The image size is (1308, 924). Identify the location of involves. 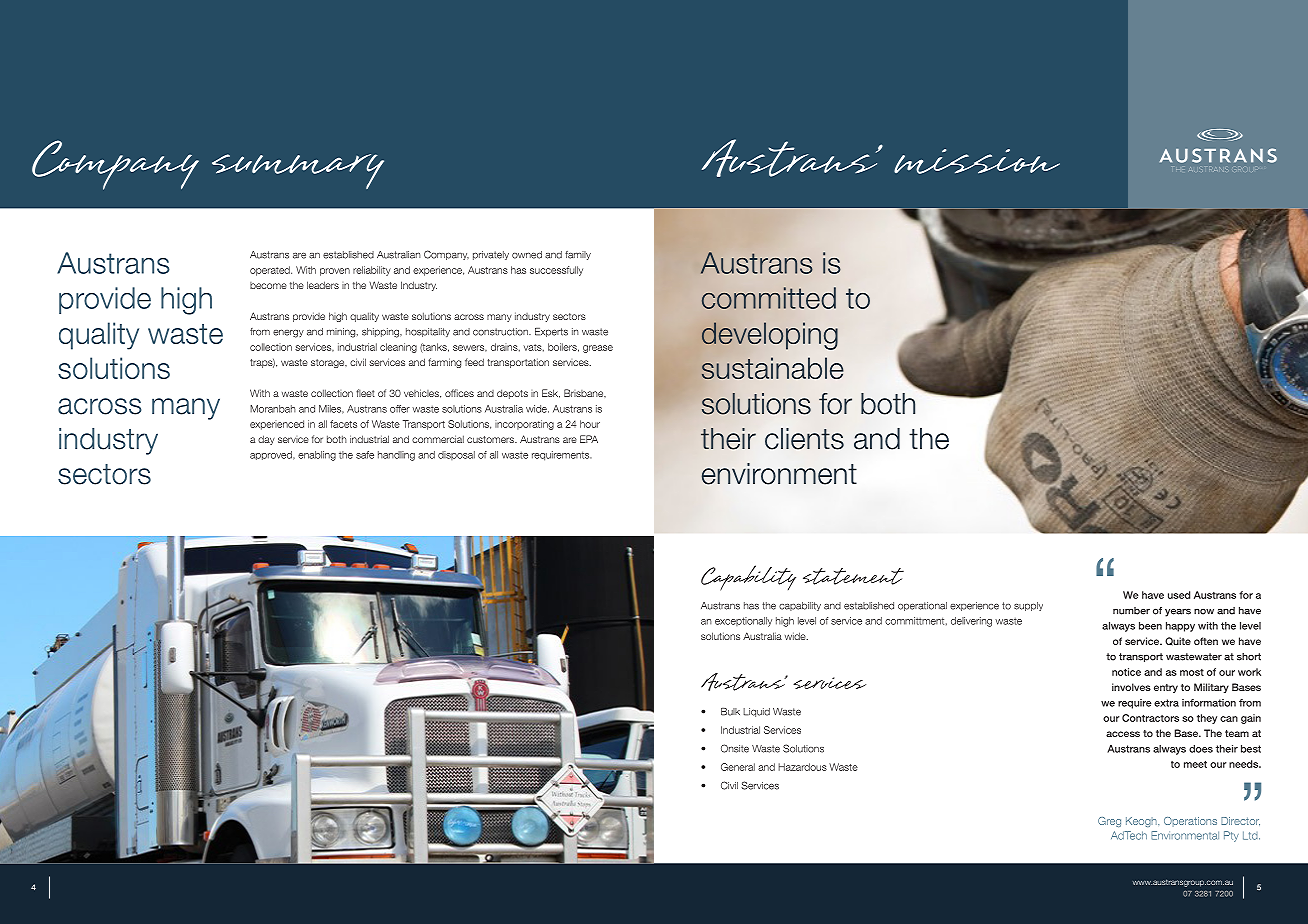
(1131, 687).
